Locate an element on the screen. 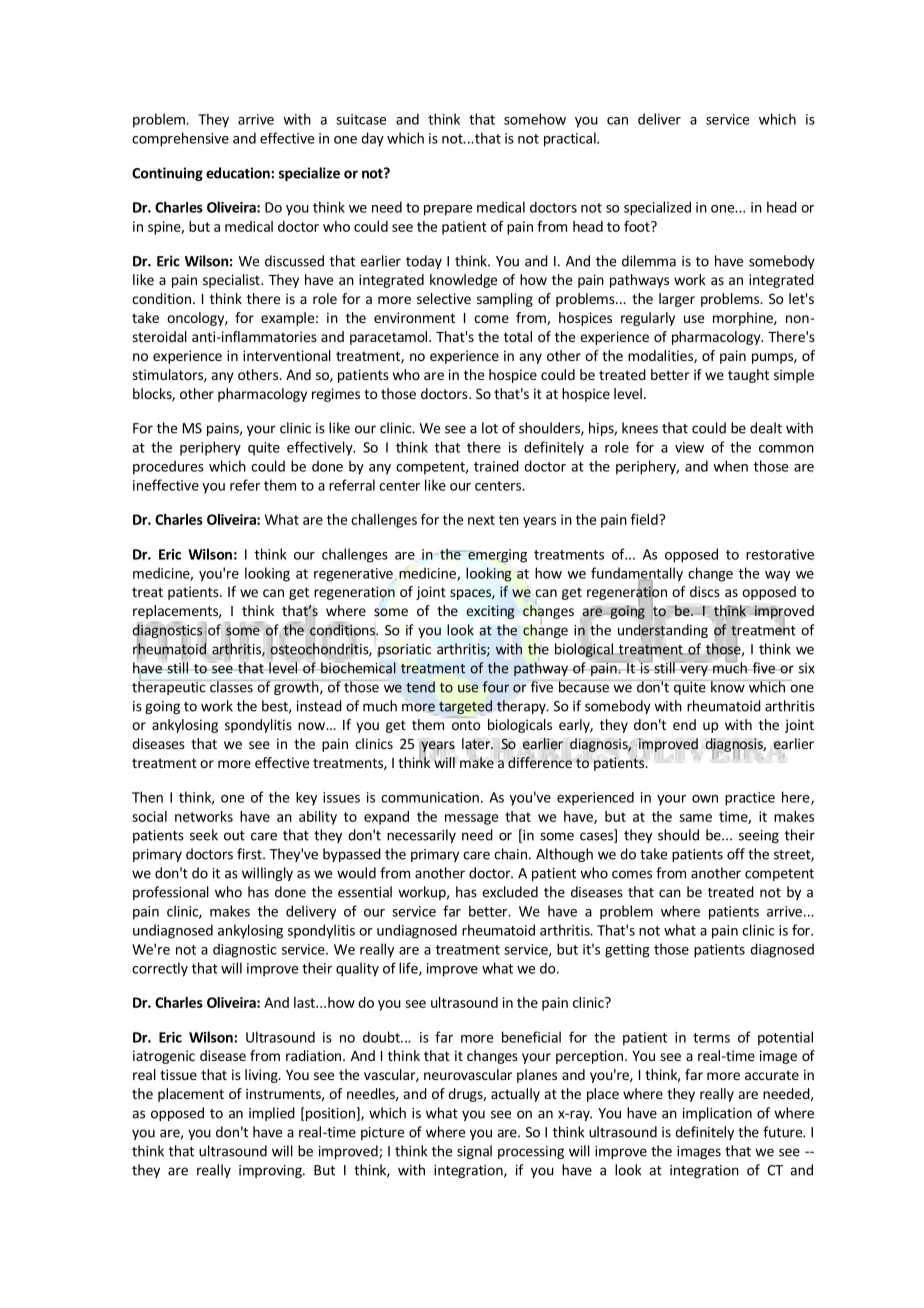  exciting is located at coordinates (490, 612).
